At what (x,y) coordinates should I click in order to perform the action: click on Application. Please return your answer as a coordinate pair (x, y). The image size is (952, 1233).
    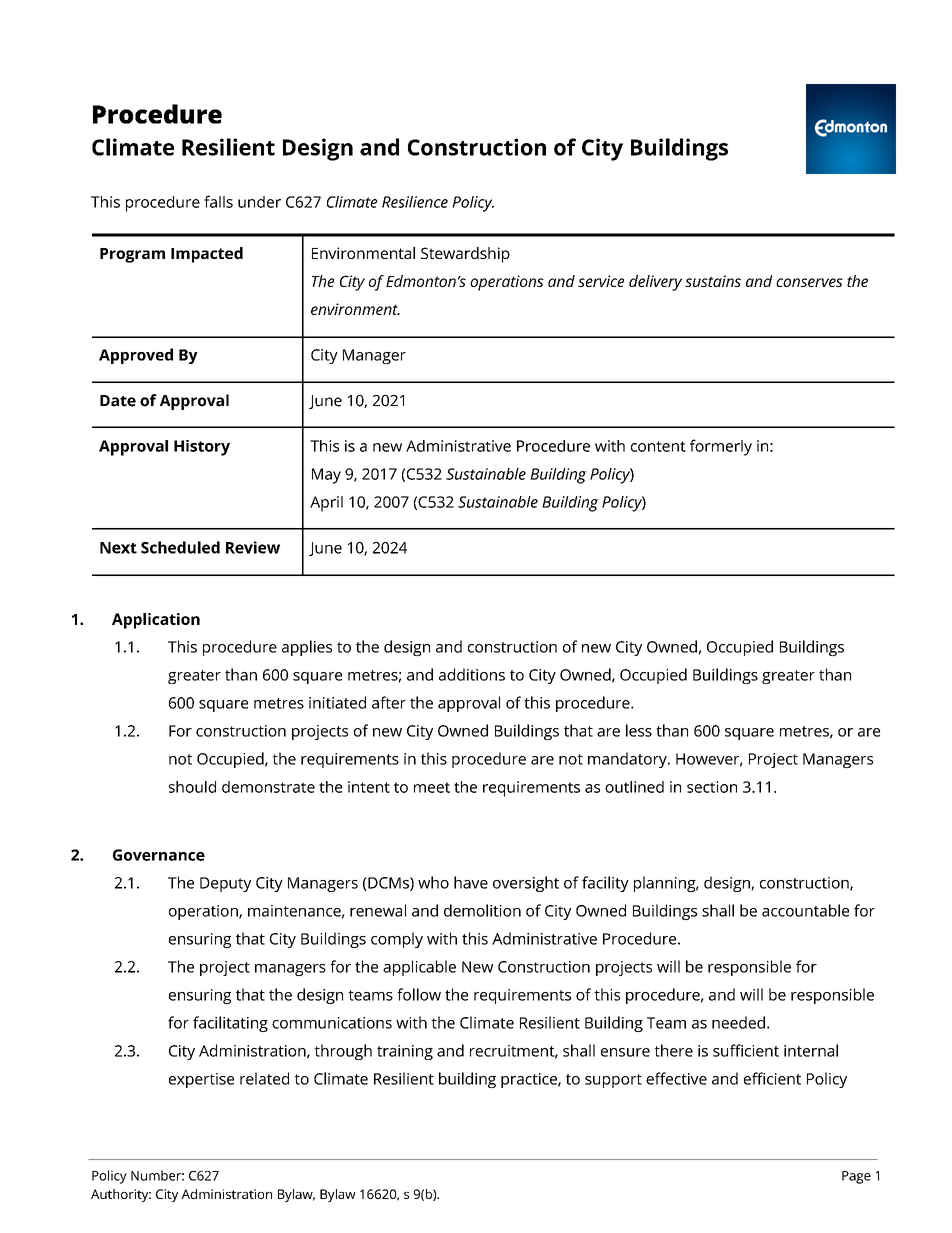
    Looking at the image, I should click on (156, 621).
